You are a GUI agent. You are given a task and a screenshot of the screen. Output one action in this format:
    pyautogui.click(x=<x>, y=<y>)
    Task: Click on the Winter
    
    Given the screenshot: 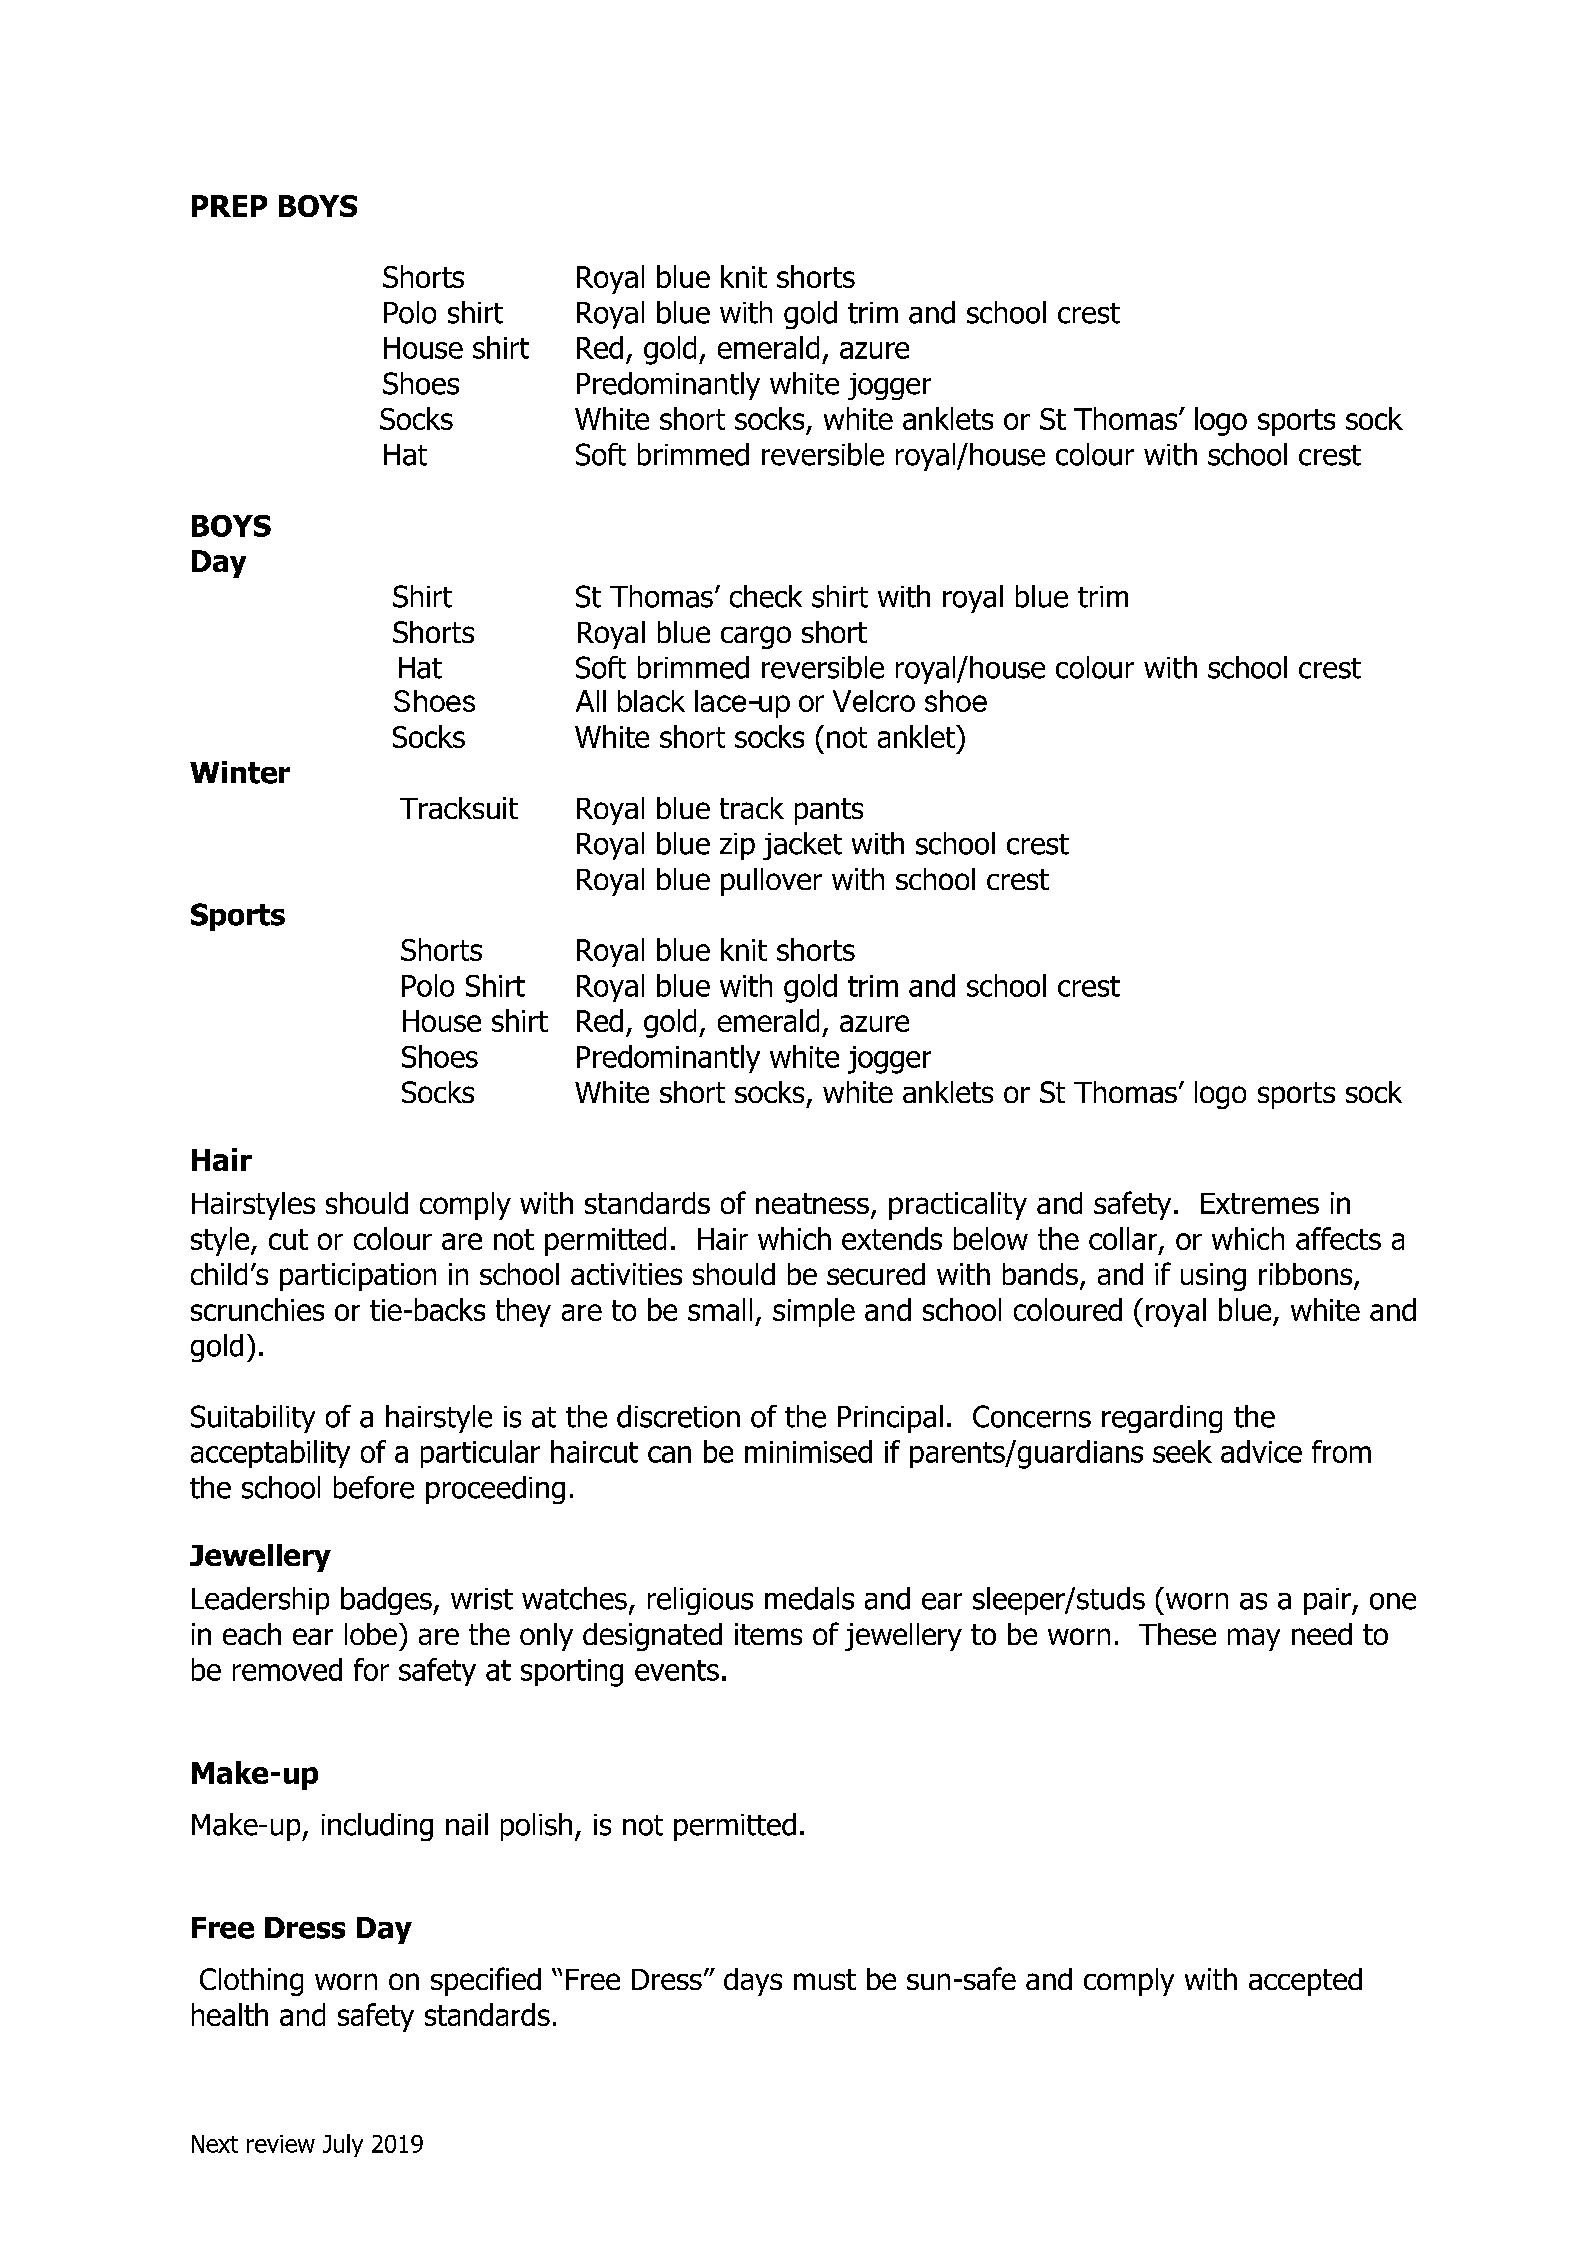 What is the action you would take?
    pyautogui.click(x=240, y=772)
